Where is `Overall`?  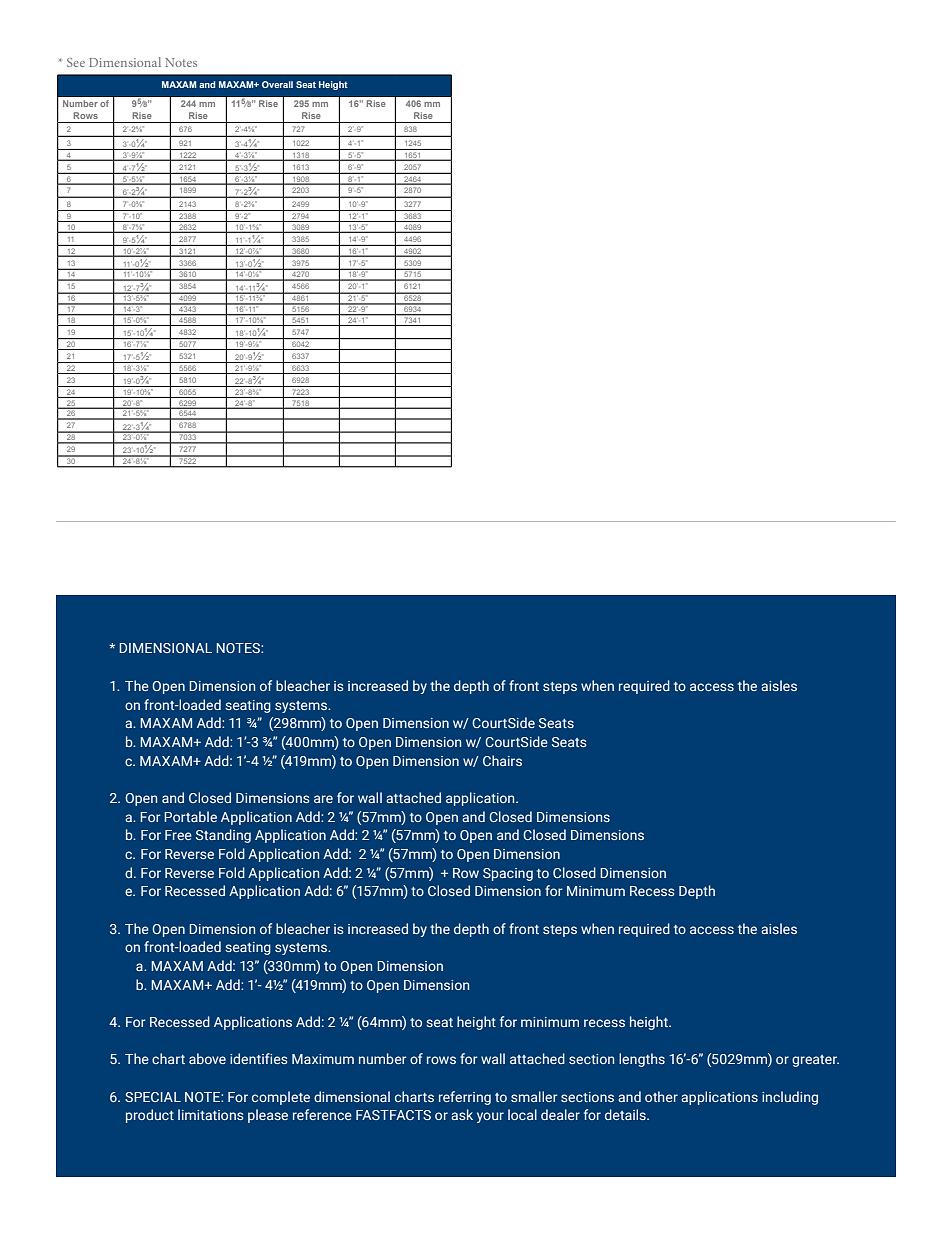
Overall is located at coordinates (277, 84).
